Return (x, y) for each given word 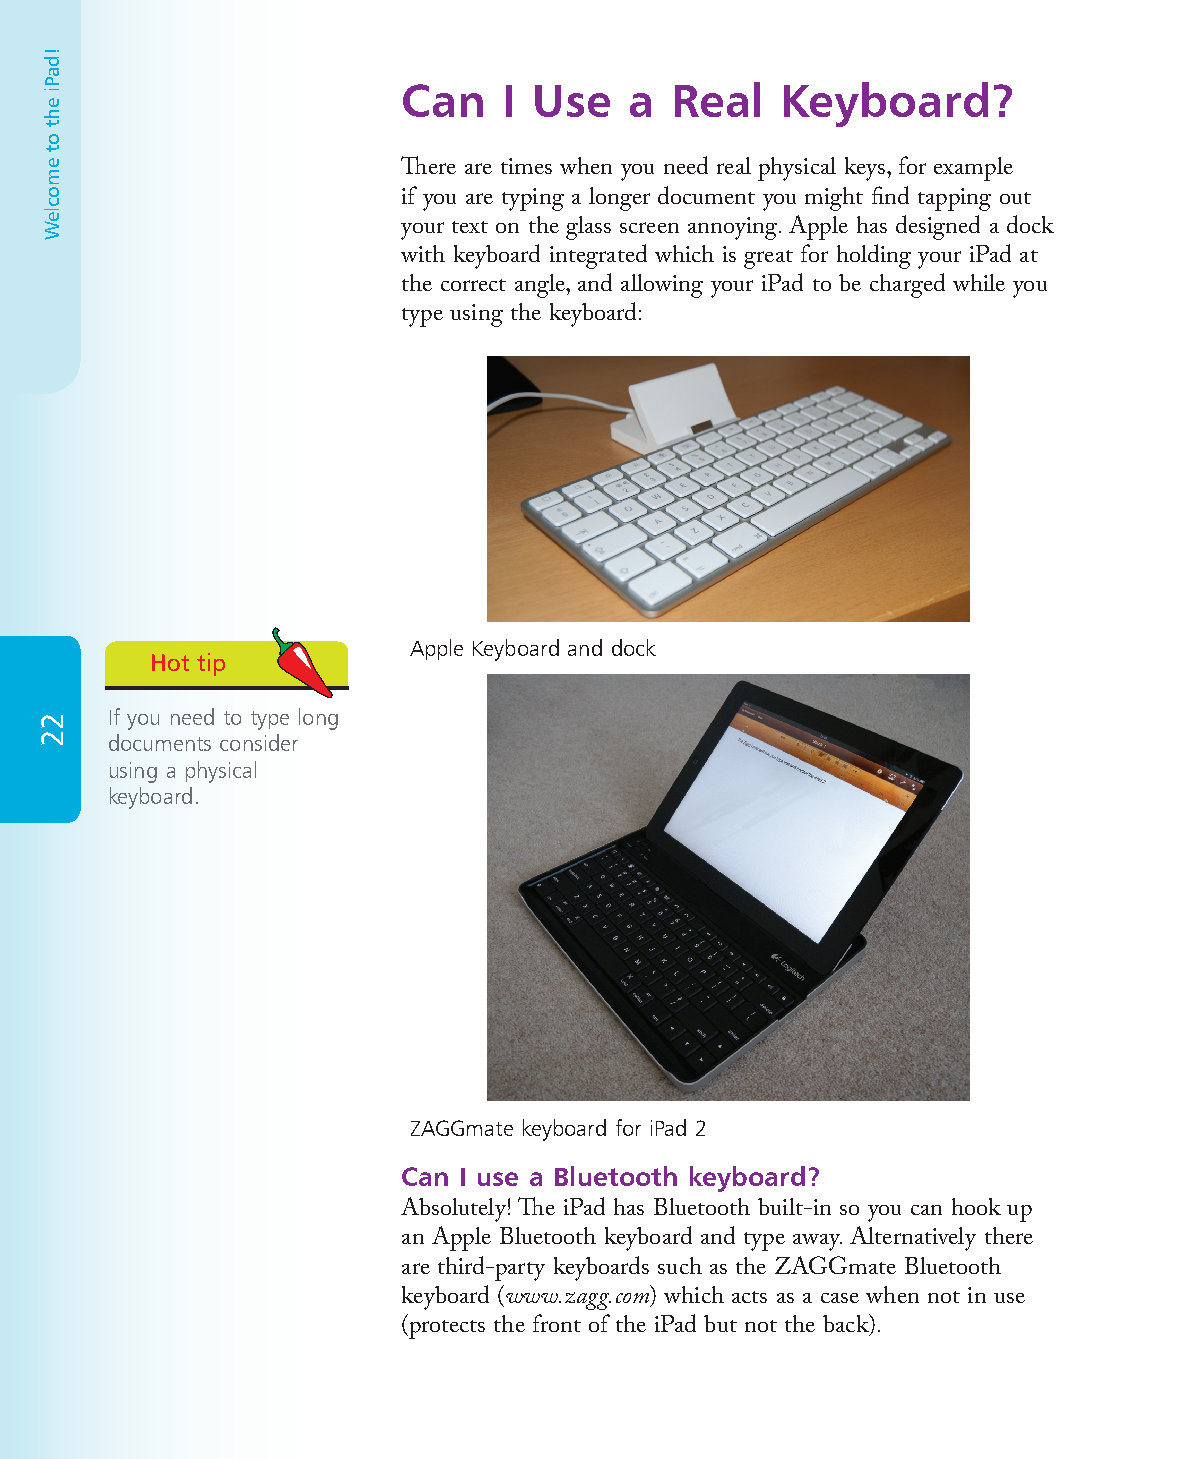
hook (976, 1206)
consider (259, 742)
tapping (954, 199)
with (423, 253)
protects (446, 1329)
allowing (662, 286)
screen (649, 227)
